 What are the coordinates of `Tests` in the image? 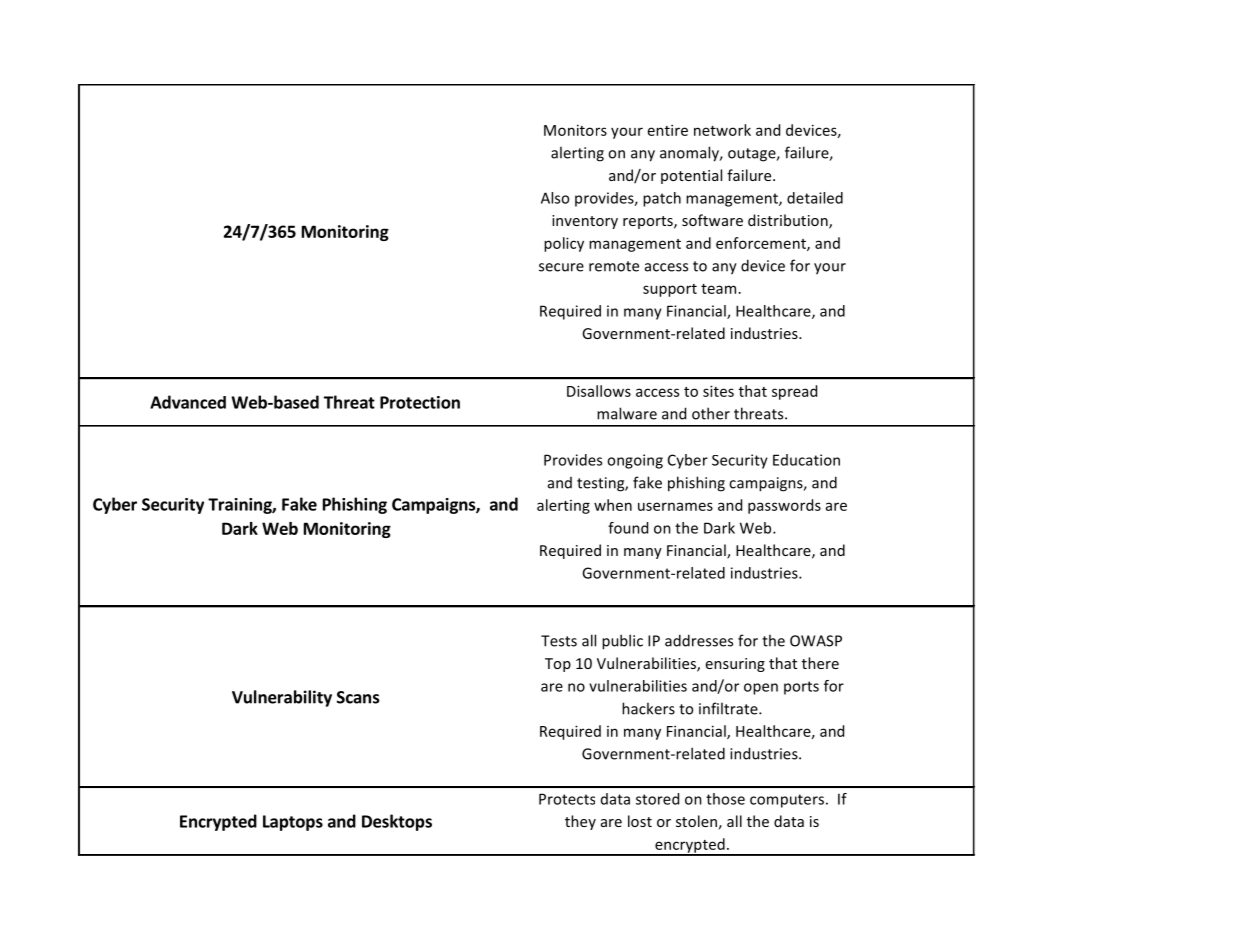 It's located at (559, 641).
